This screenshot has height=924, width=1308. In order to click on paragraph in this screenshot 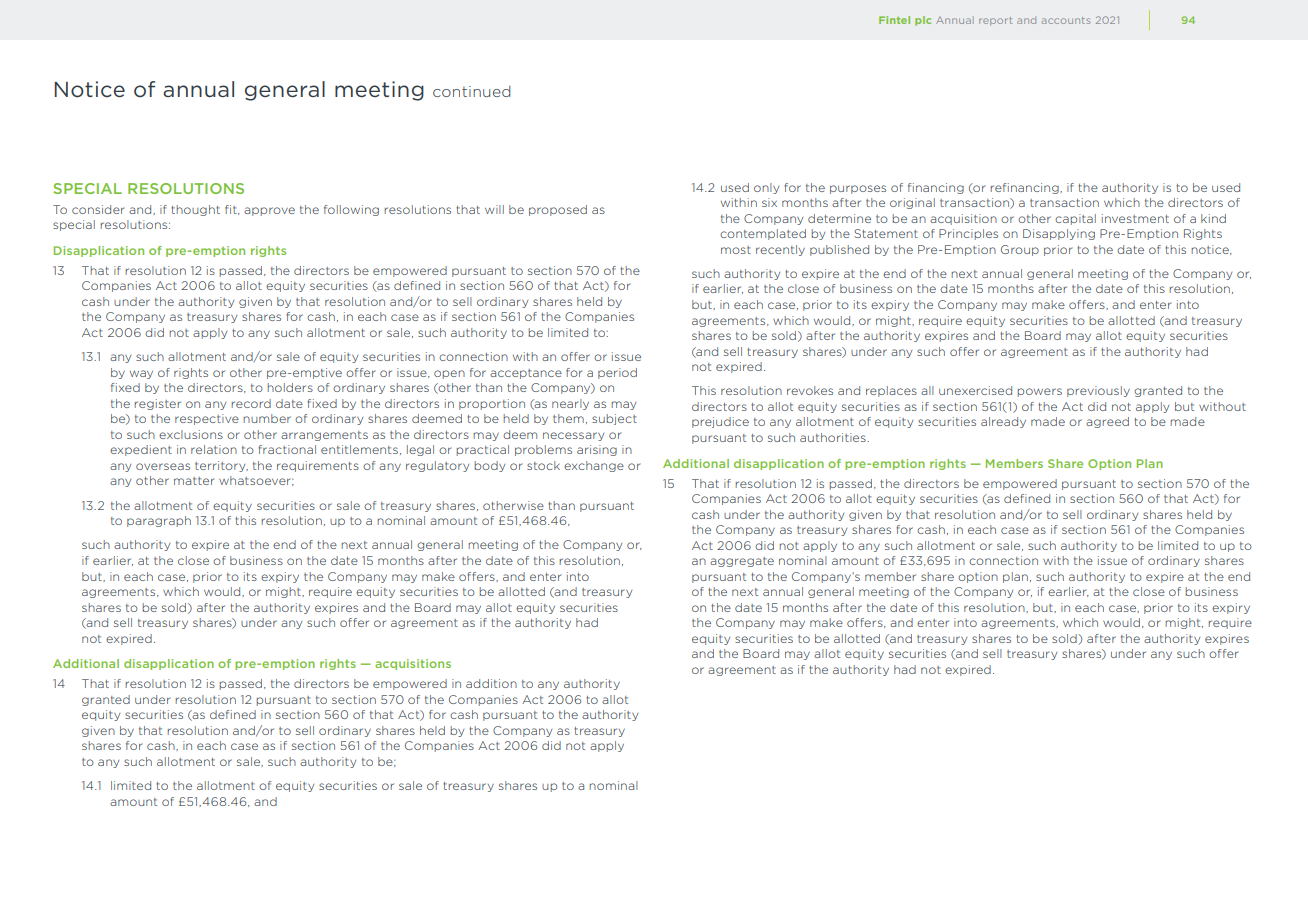, I will do `click(159, 521)`.
